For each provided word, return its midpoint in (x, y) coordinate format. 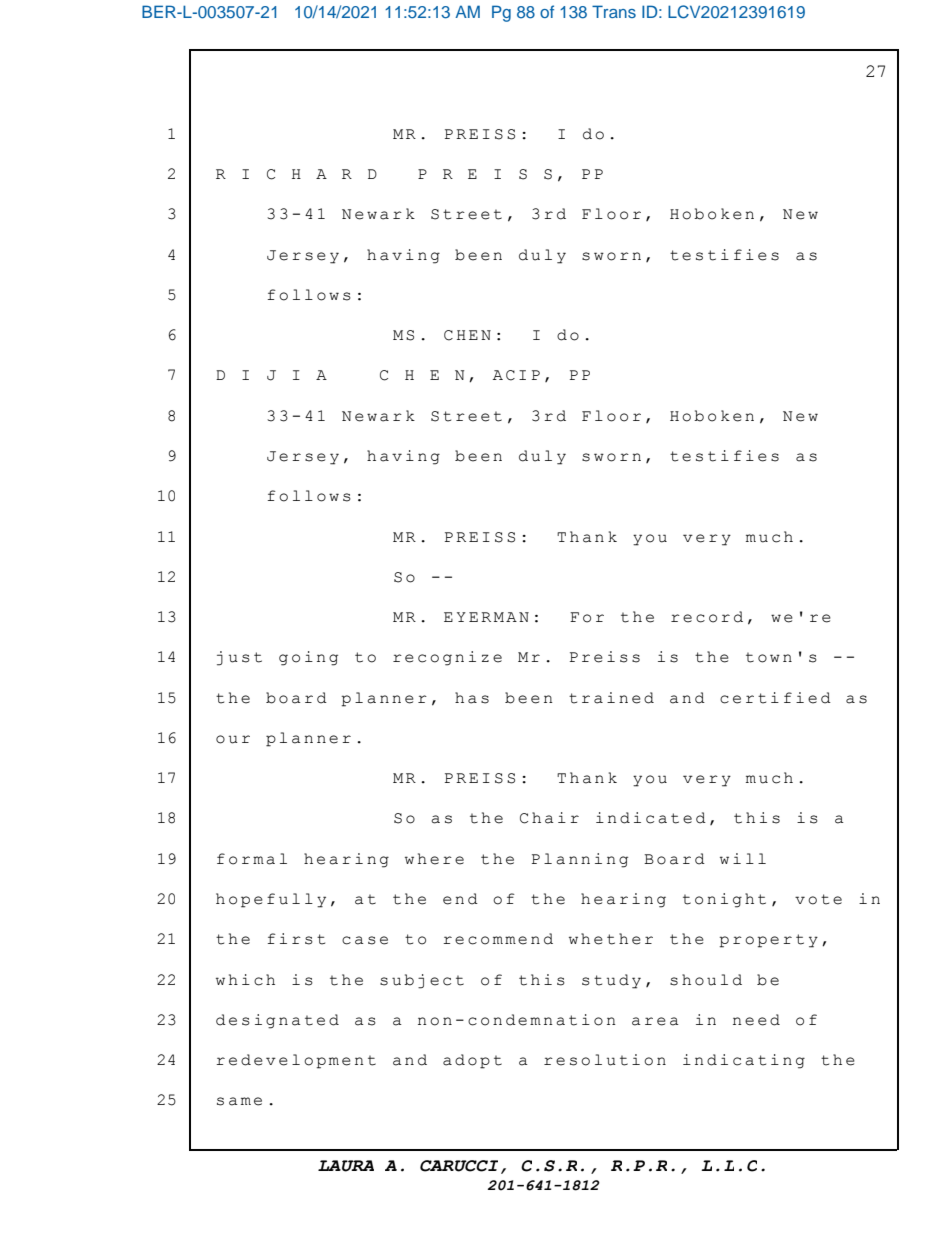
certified (775, 698)
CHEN (467, 335)
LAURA (346, 1166)
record (707, 617)
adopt (472, 1061)
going (308, 658)
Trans (614, 11)
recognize (447, 658)
